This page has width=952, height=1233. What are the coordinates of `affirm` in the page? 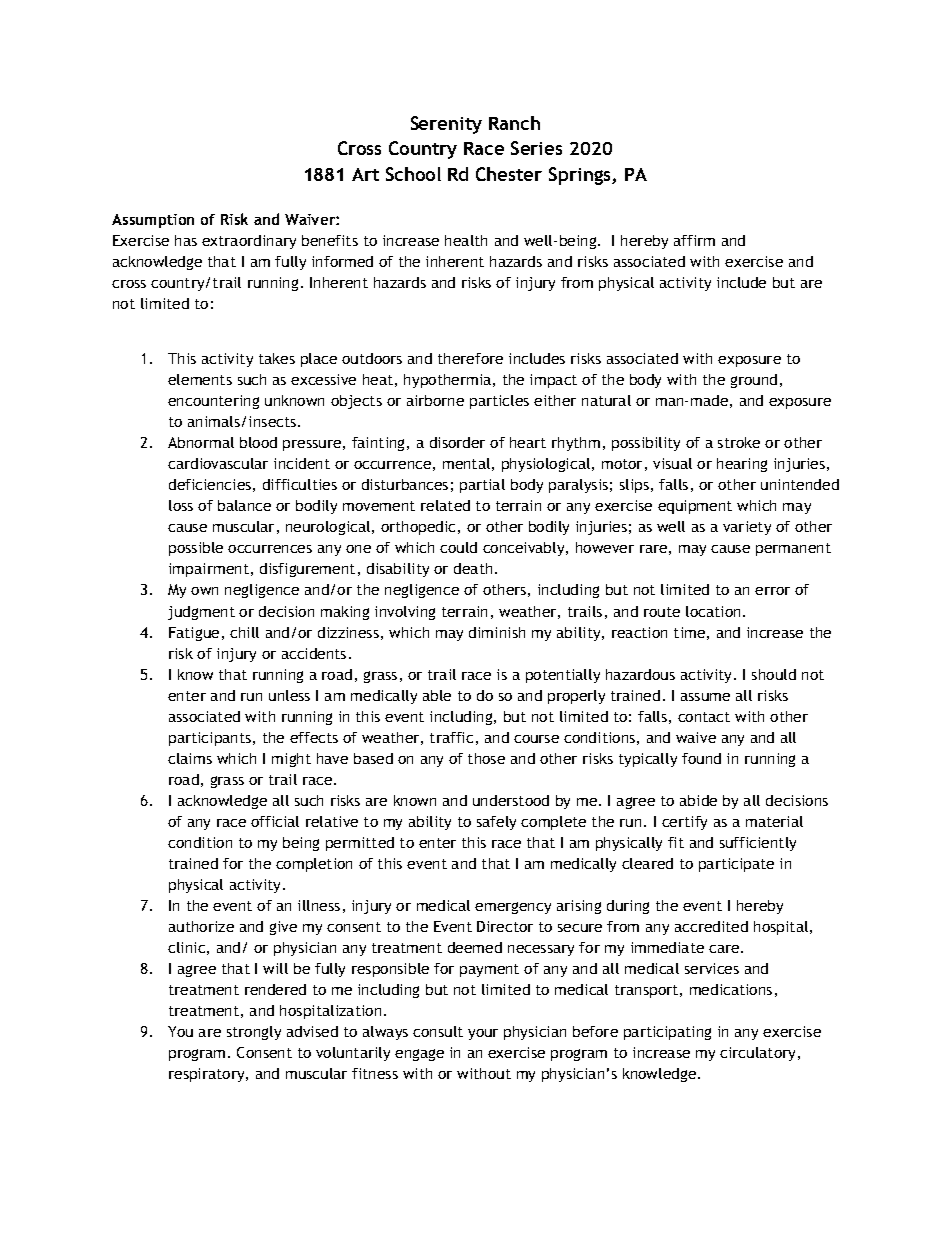 It's located at (694, 240).
